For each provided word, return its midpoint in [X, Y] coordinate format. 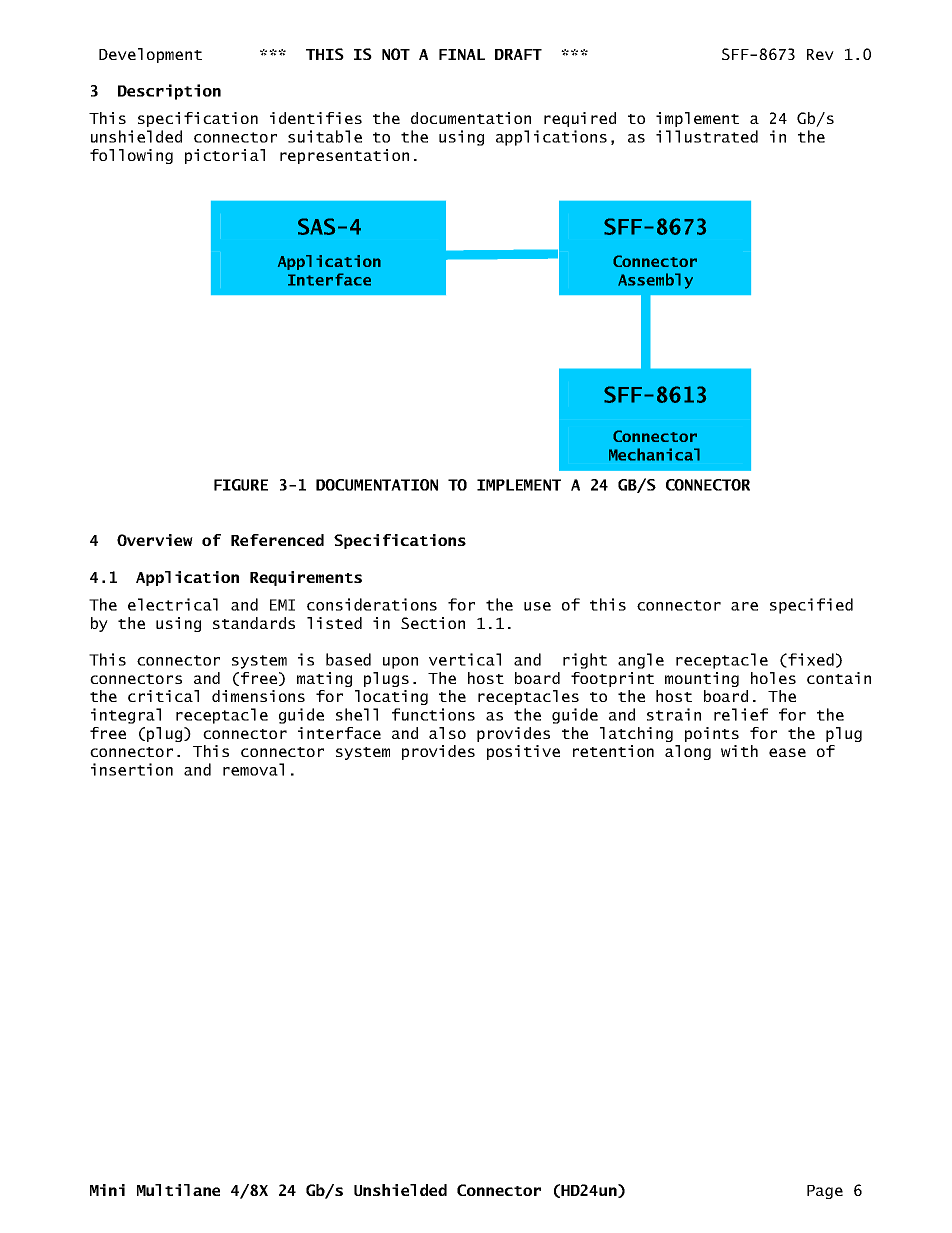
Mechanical [654, 454]
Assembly [655, 281]
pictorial [225, 156]
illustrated [707, 136]
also [447, 733]
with [739, 751]
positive [523, 752]
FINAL [462, 54]
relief [741, 714]
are [744, 606]
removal [253, 769]
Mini [107, 1190]
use [537, 606]
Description [169, 92]
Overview [155, 540]
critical [163, 696]
